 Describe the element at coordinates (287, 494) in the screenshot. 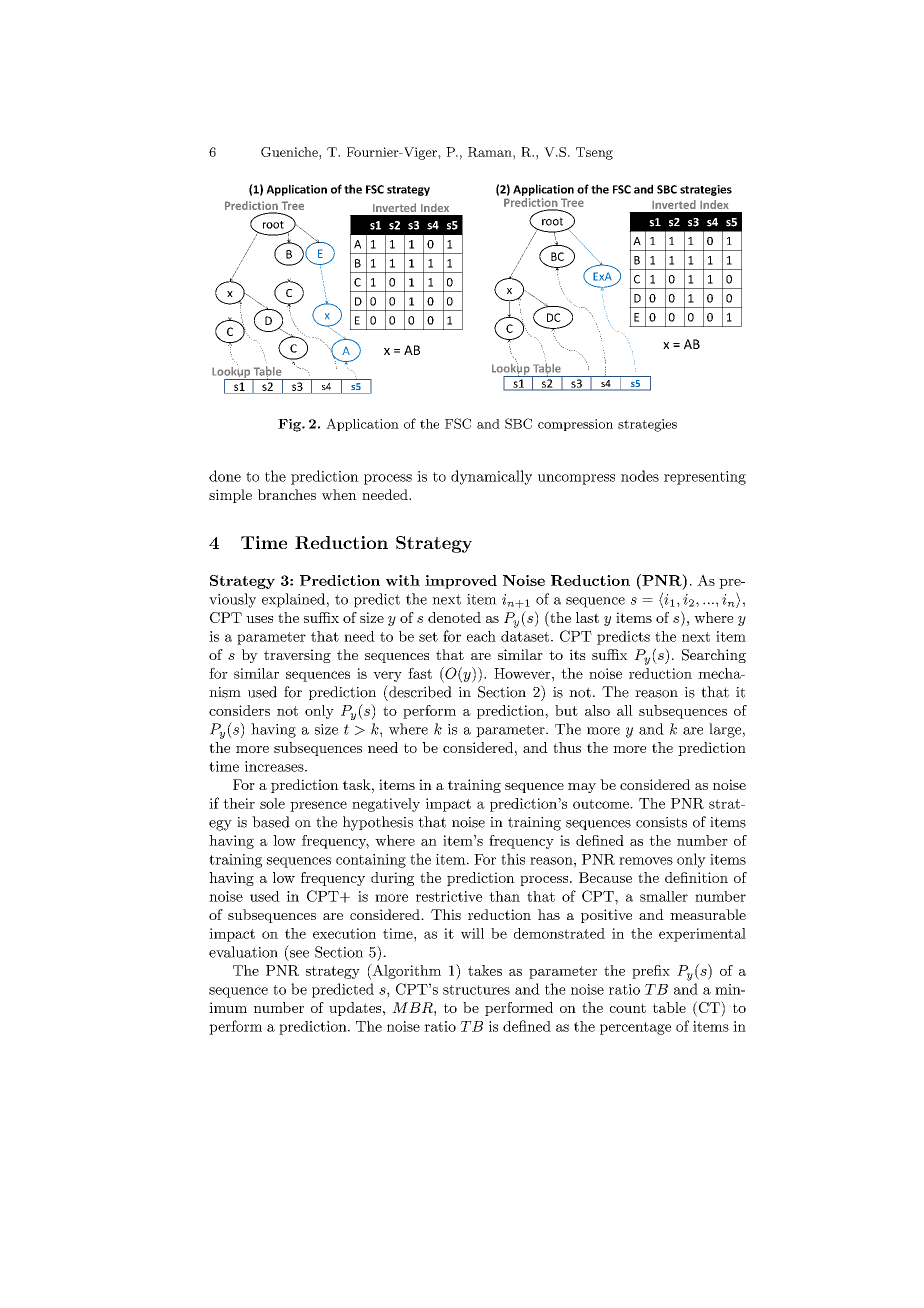

I see `branches` at that location.
